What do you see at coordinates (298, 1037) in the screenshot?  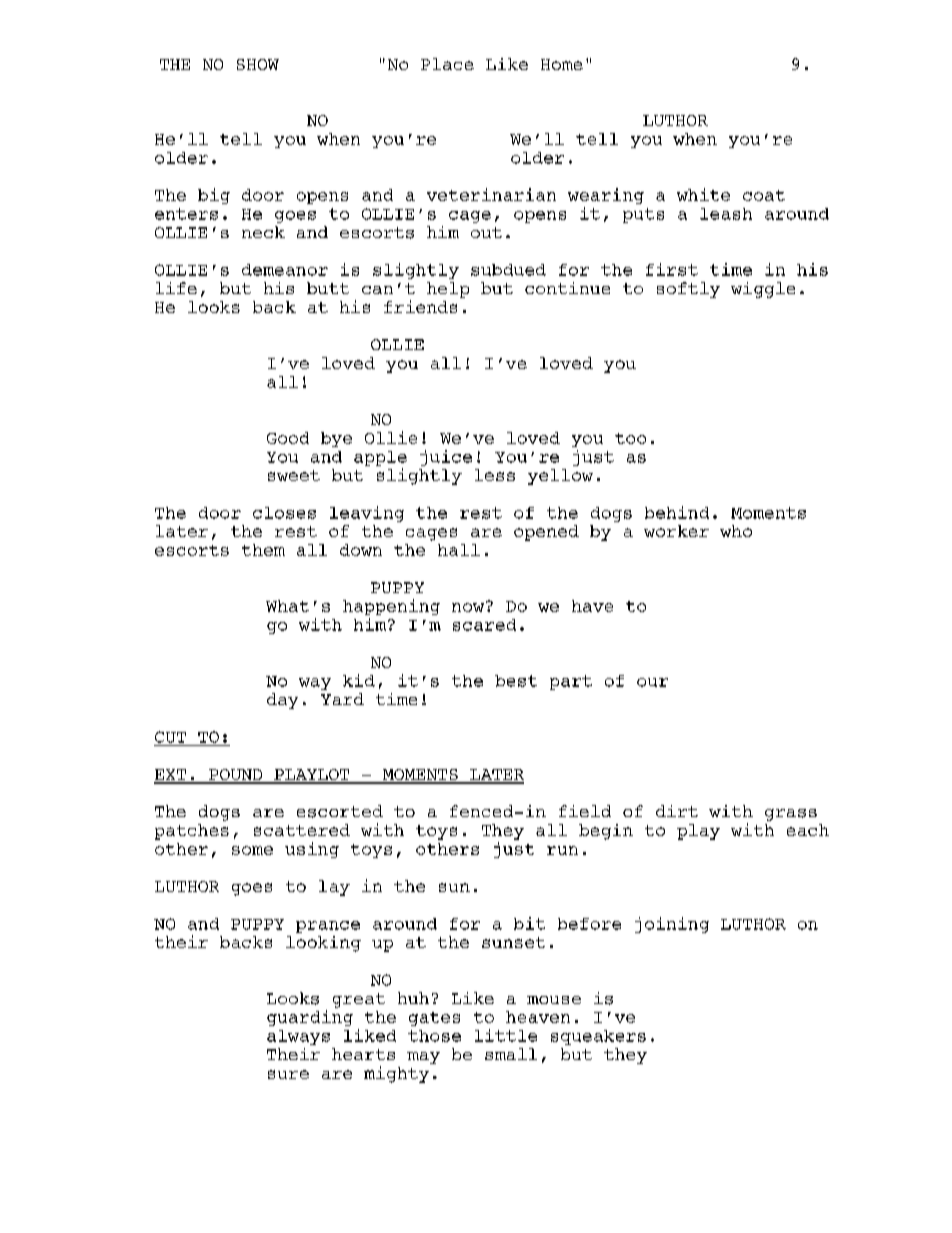 I see `always` at bounding box center [298, 1037].
